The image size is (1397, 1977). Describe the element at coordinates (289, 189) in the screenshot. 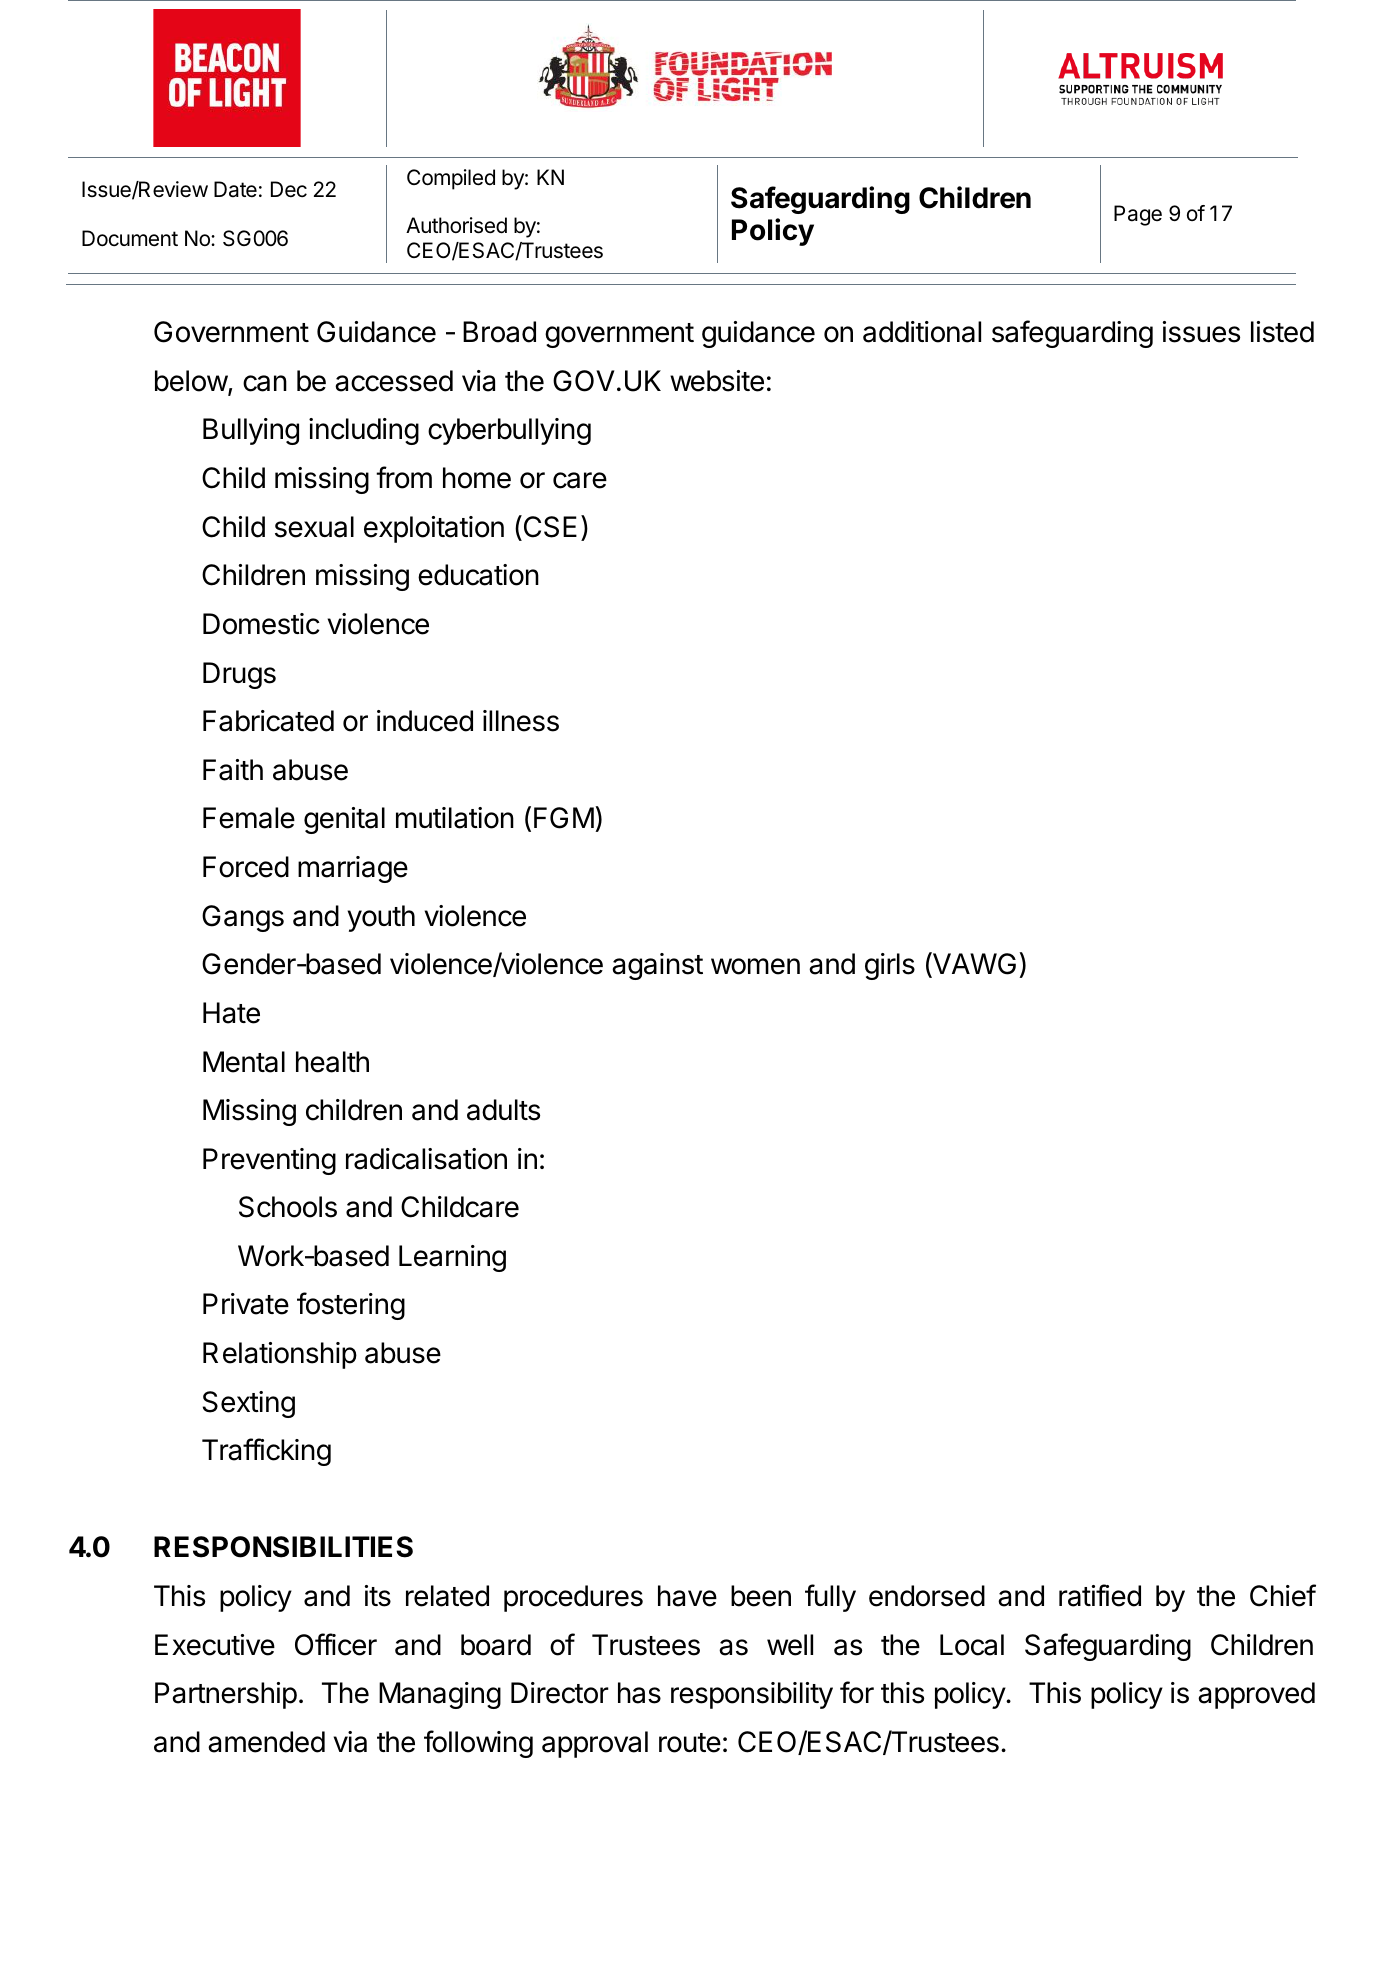

I see `Dec` at that location.
